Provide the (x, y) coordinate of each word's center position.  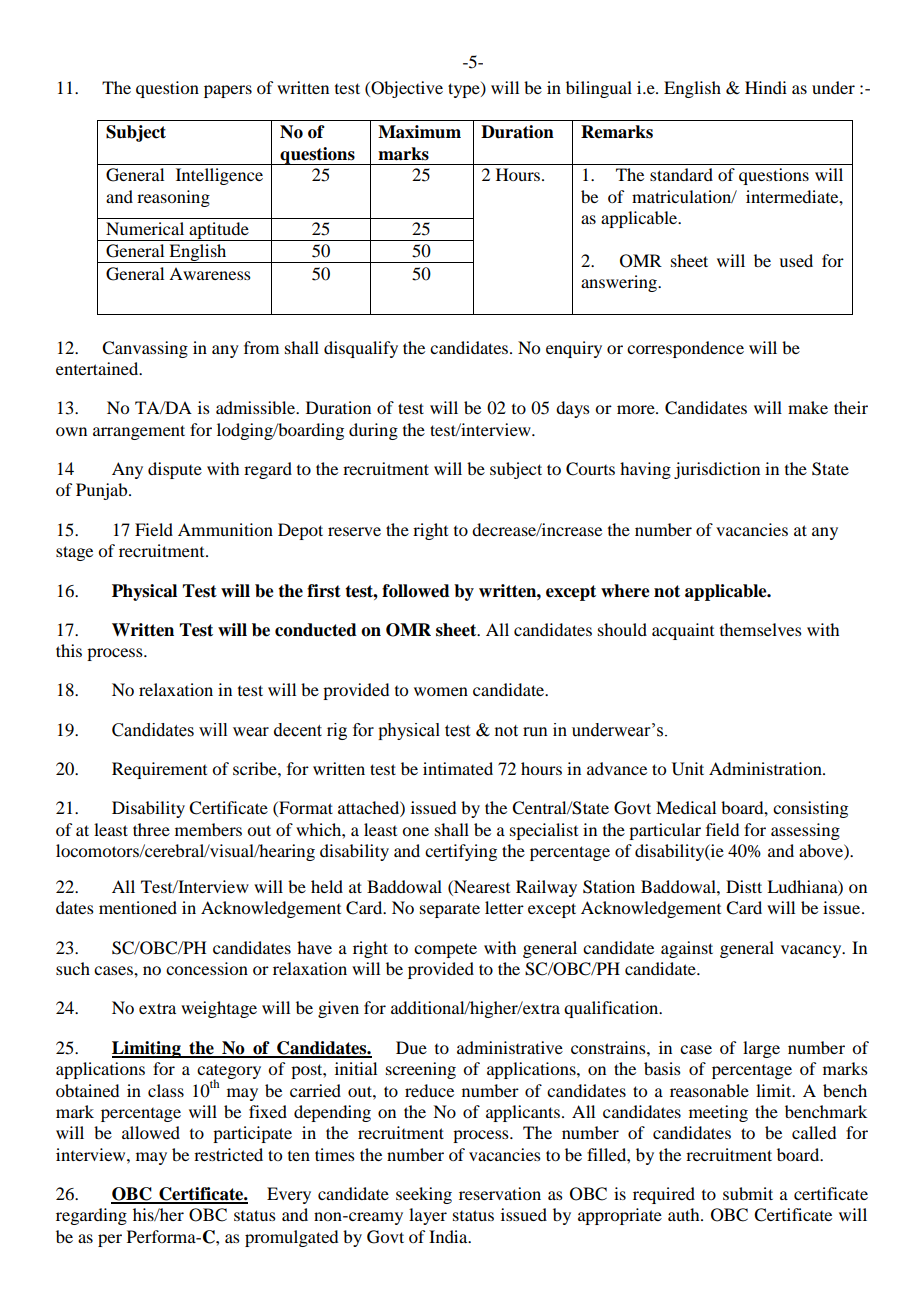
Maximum (419, 132)
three (151, 829)
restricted (228, 1154)
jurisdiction (717, 470)
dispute (175, 470)
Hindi (766, 87)
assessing (805, 831)
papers (228, 91)
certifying (461, 852)
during (373, 431)
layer (428, 1216)
